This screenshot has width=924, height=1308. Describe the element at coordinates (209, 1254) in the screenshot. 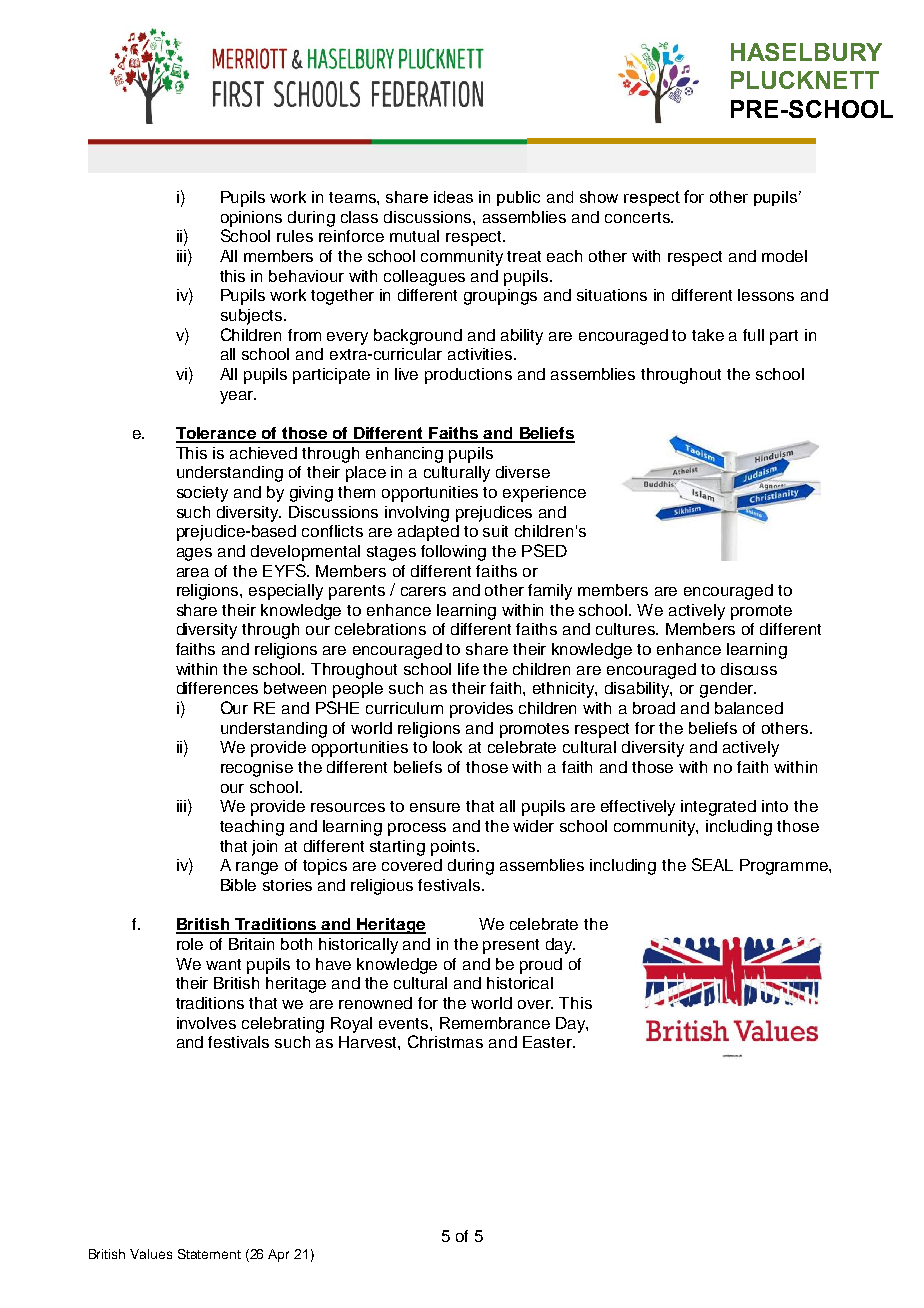

I see `Statement` at that location.
